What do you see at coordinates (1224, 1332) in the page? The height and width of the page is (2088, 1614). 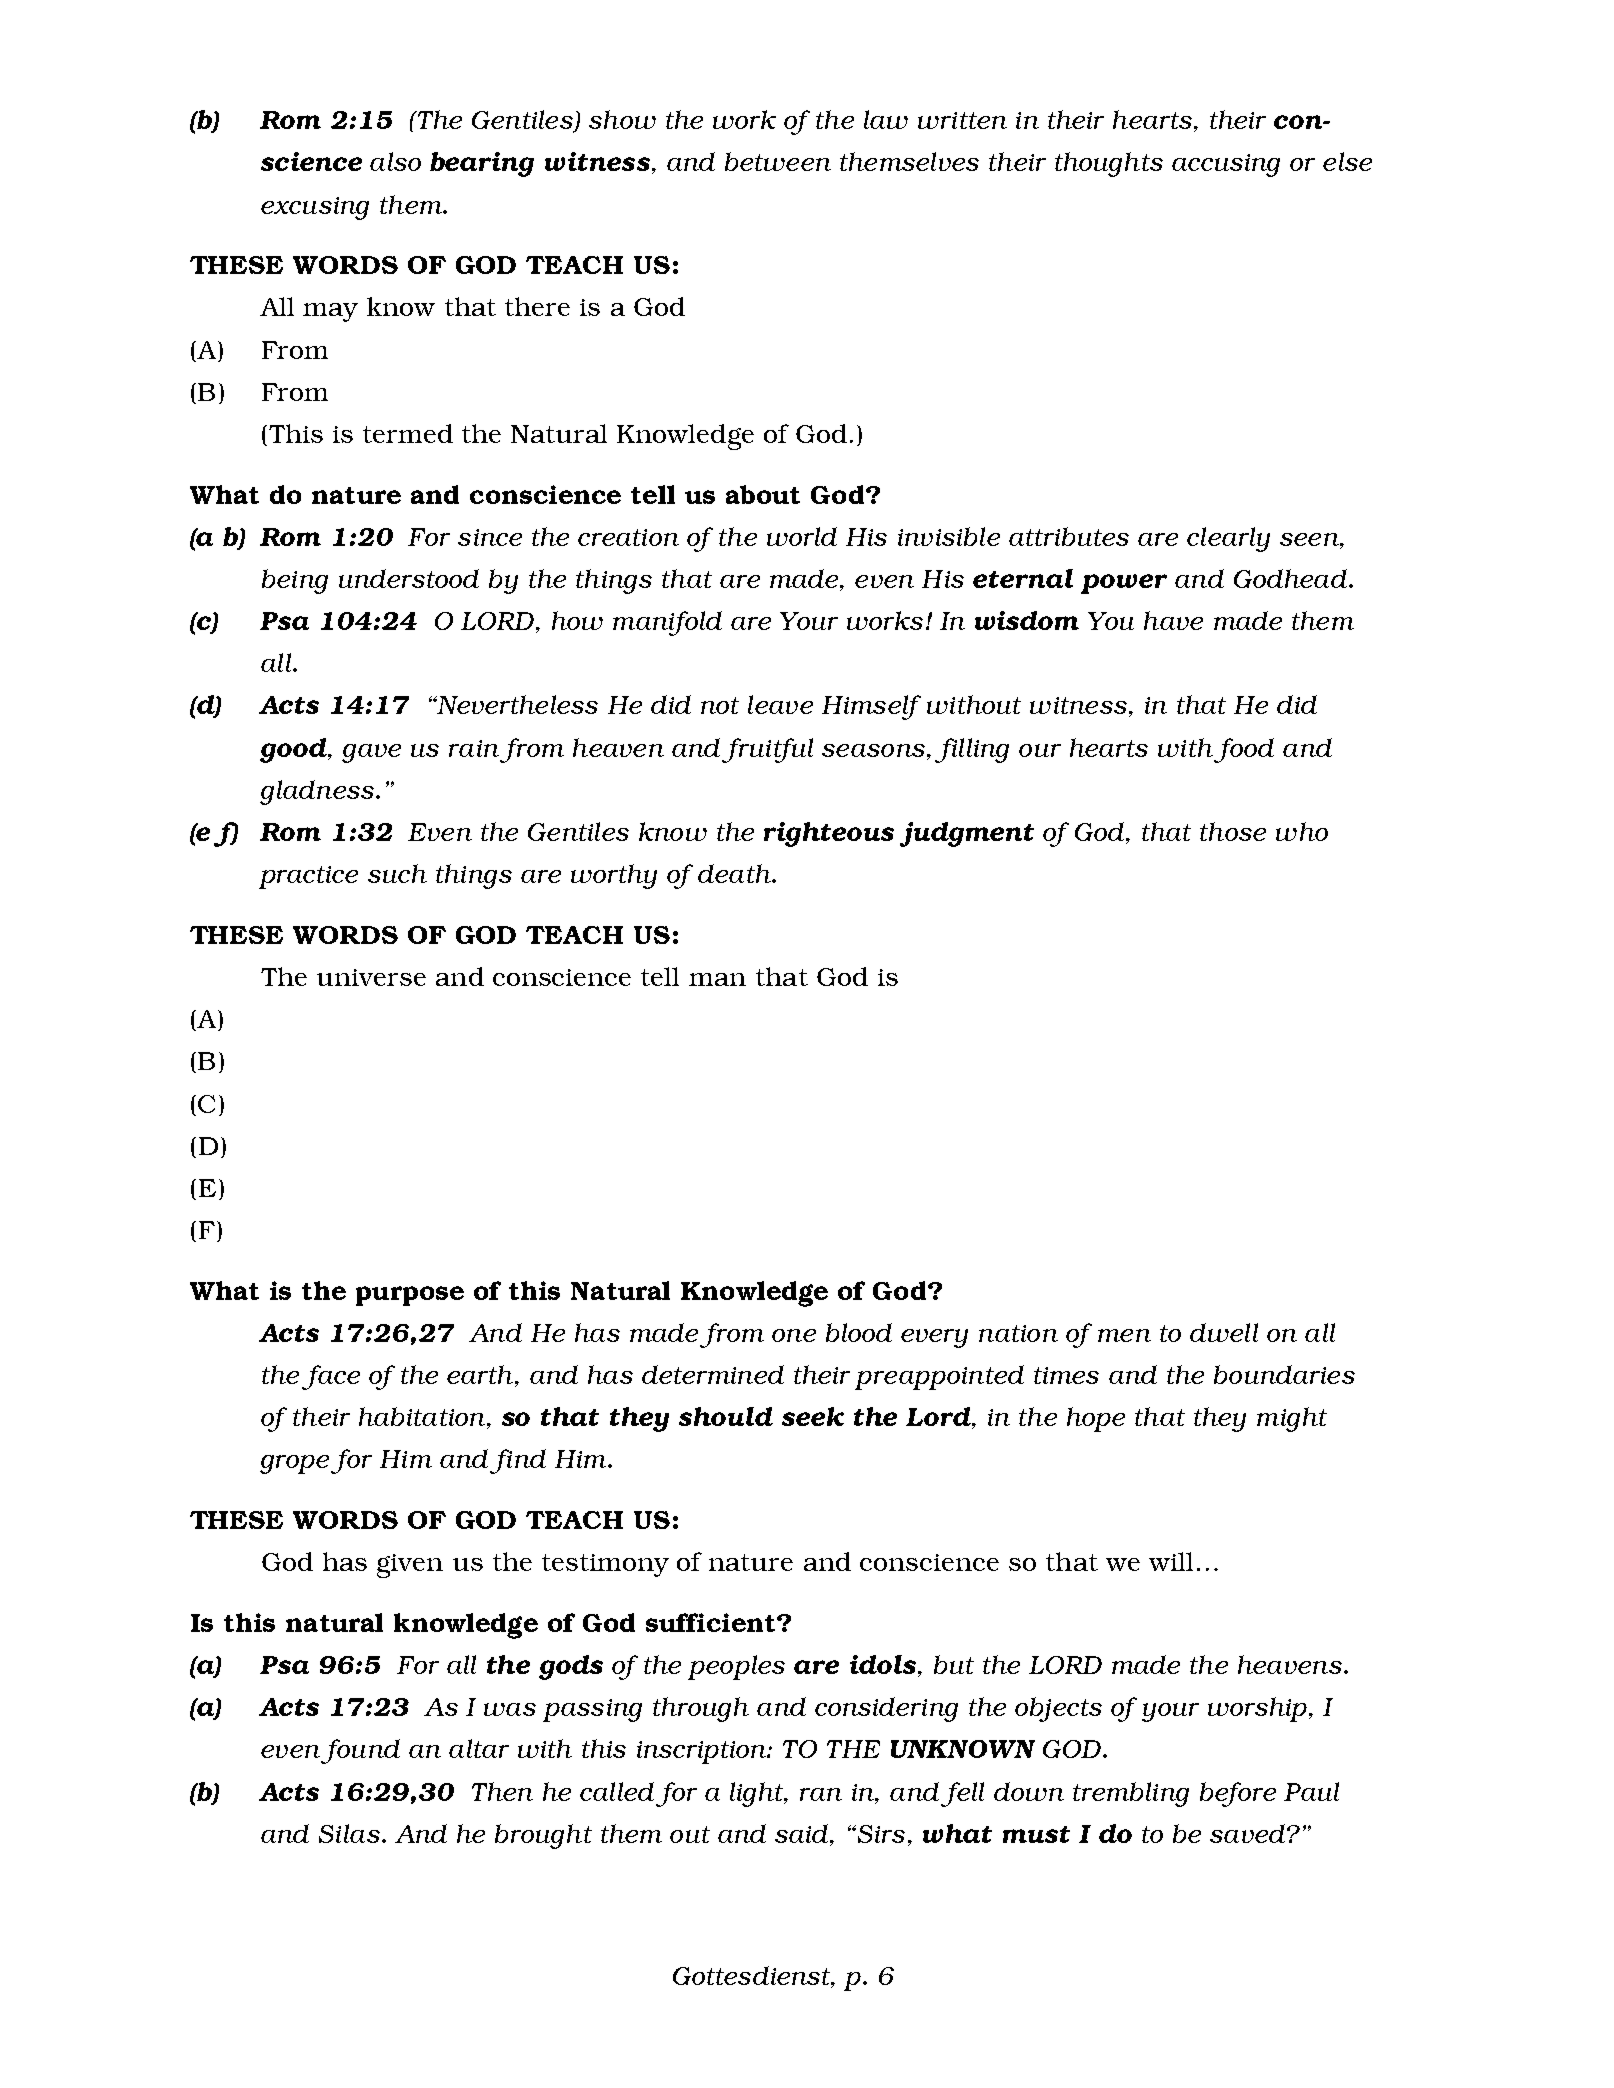 I see `dwell` at bounding box center [1224, 1332].
